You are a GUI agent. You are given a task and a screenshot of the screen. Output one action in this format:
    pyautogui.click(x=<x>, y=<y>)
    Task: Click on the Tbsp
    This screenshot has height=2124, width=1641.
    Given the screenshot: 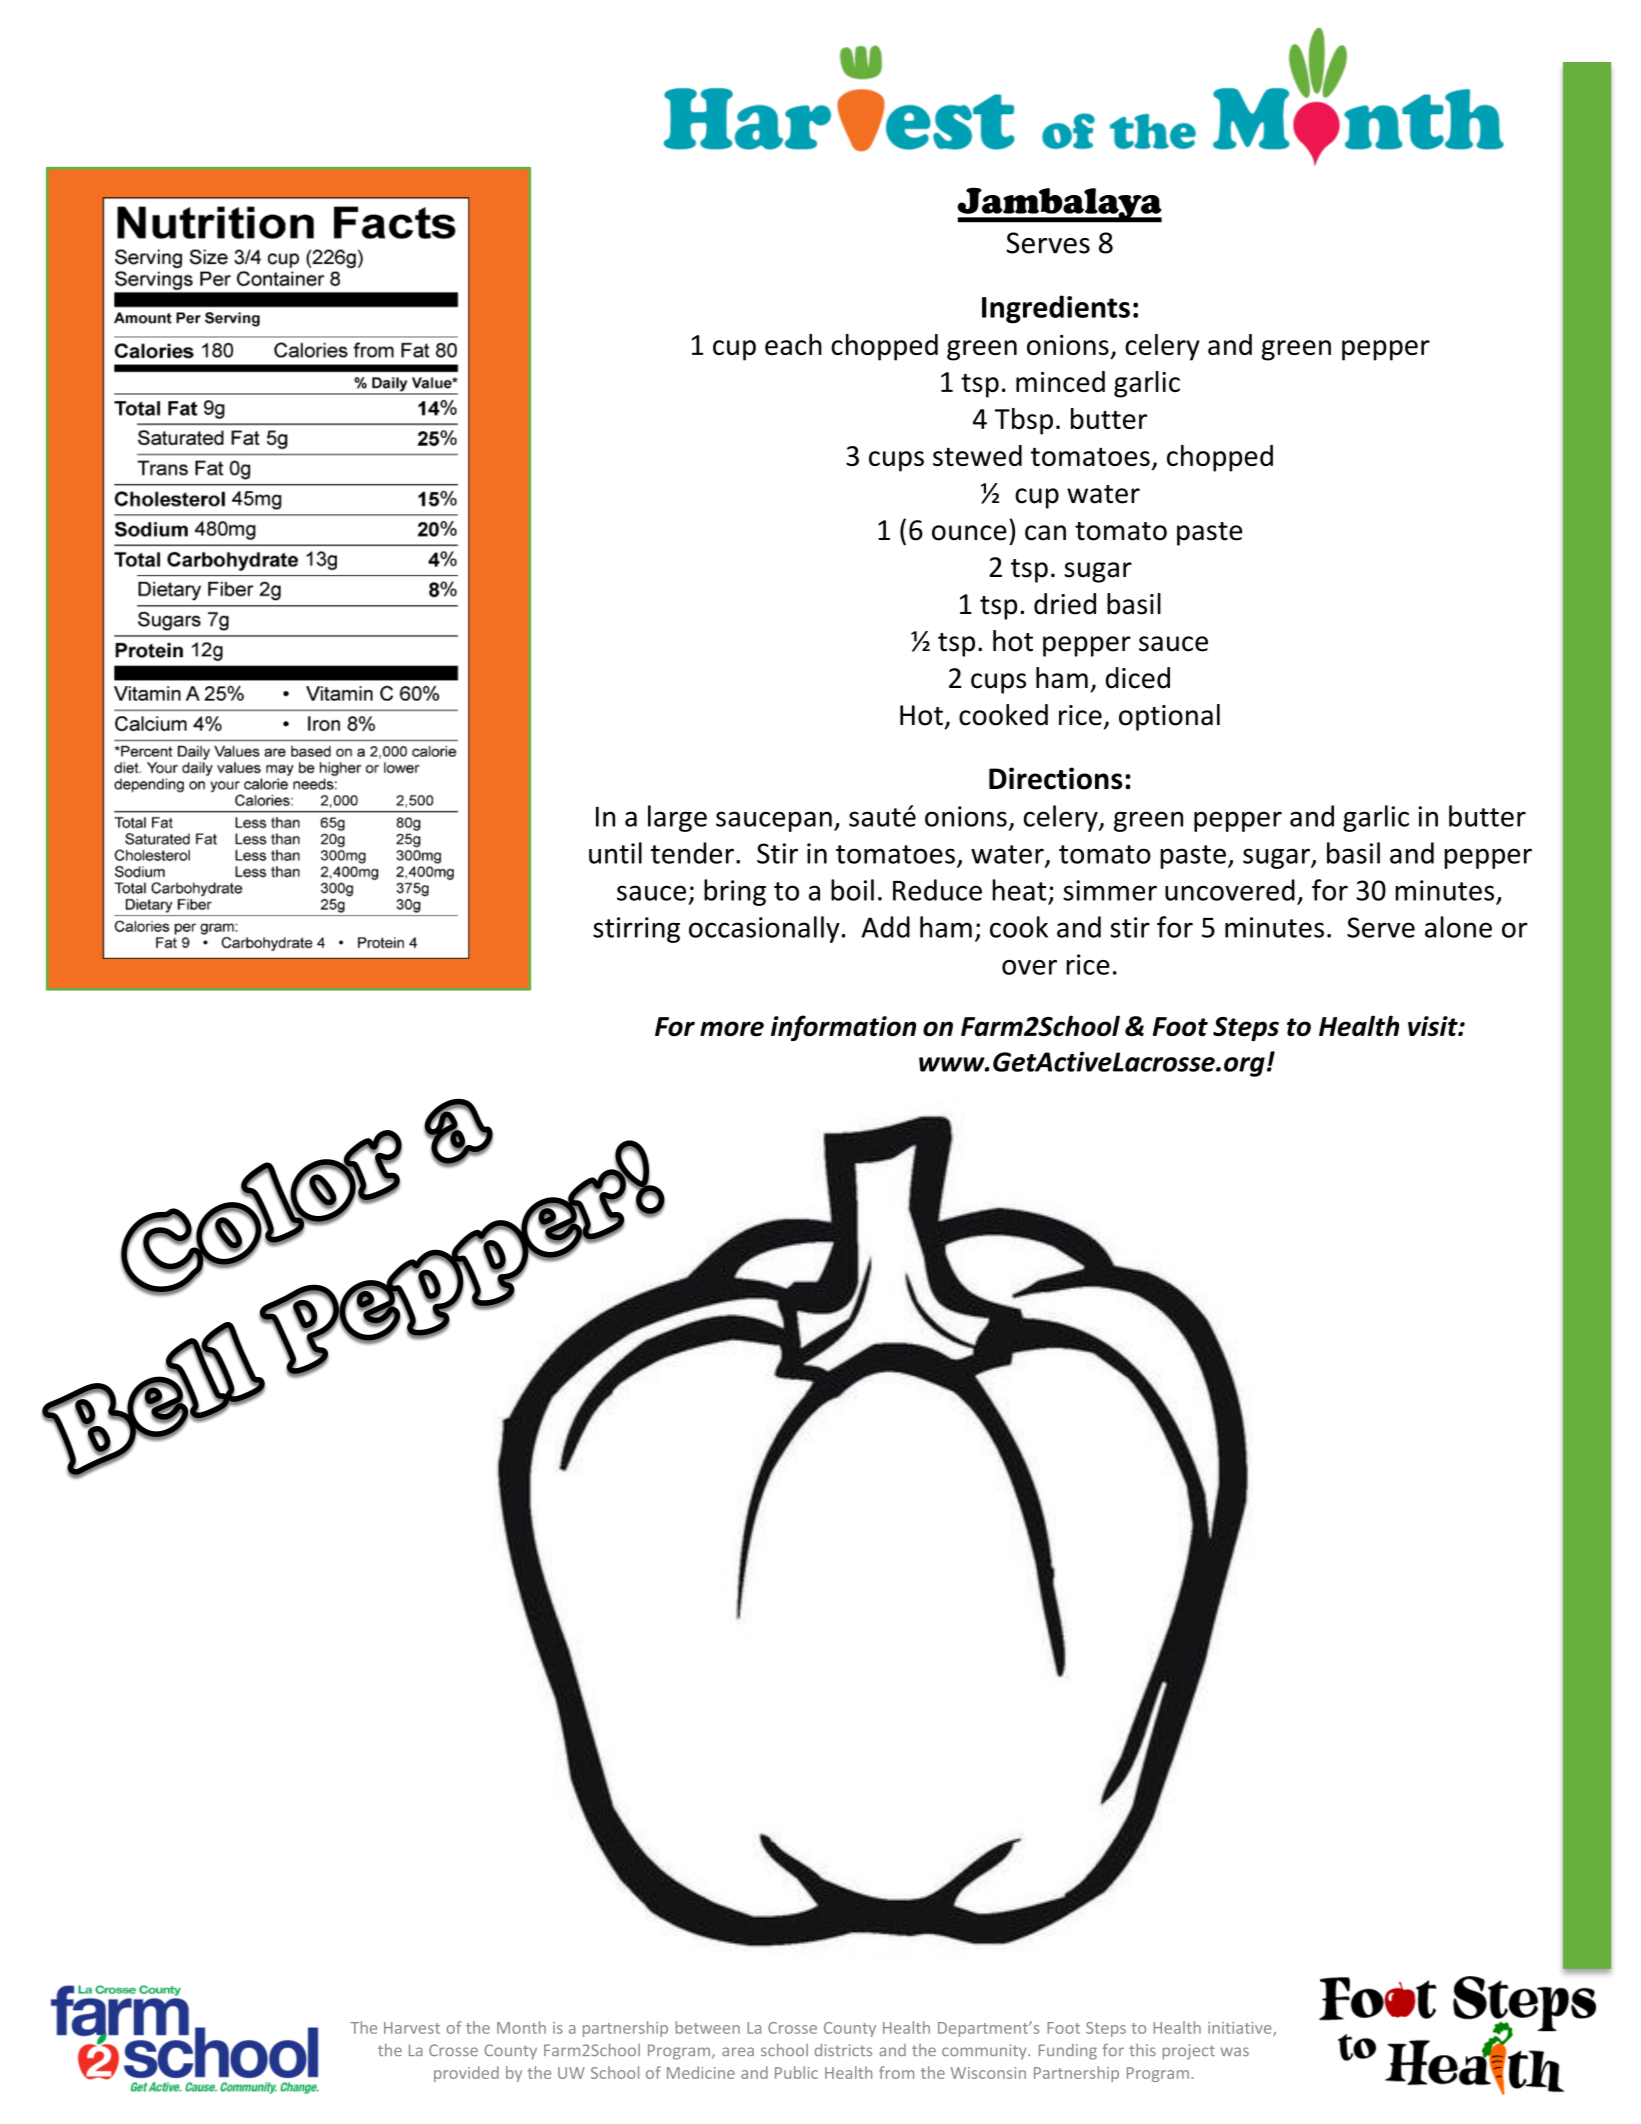 What is the action you would take?
    pyautogui.click(x=1024, y=421)
